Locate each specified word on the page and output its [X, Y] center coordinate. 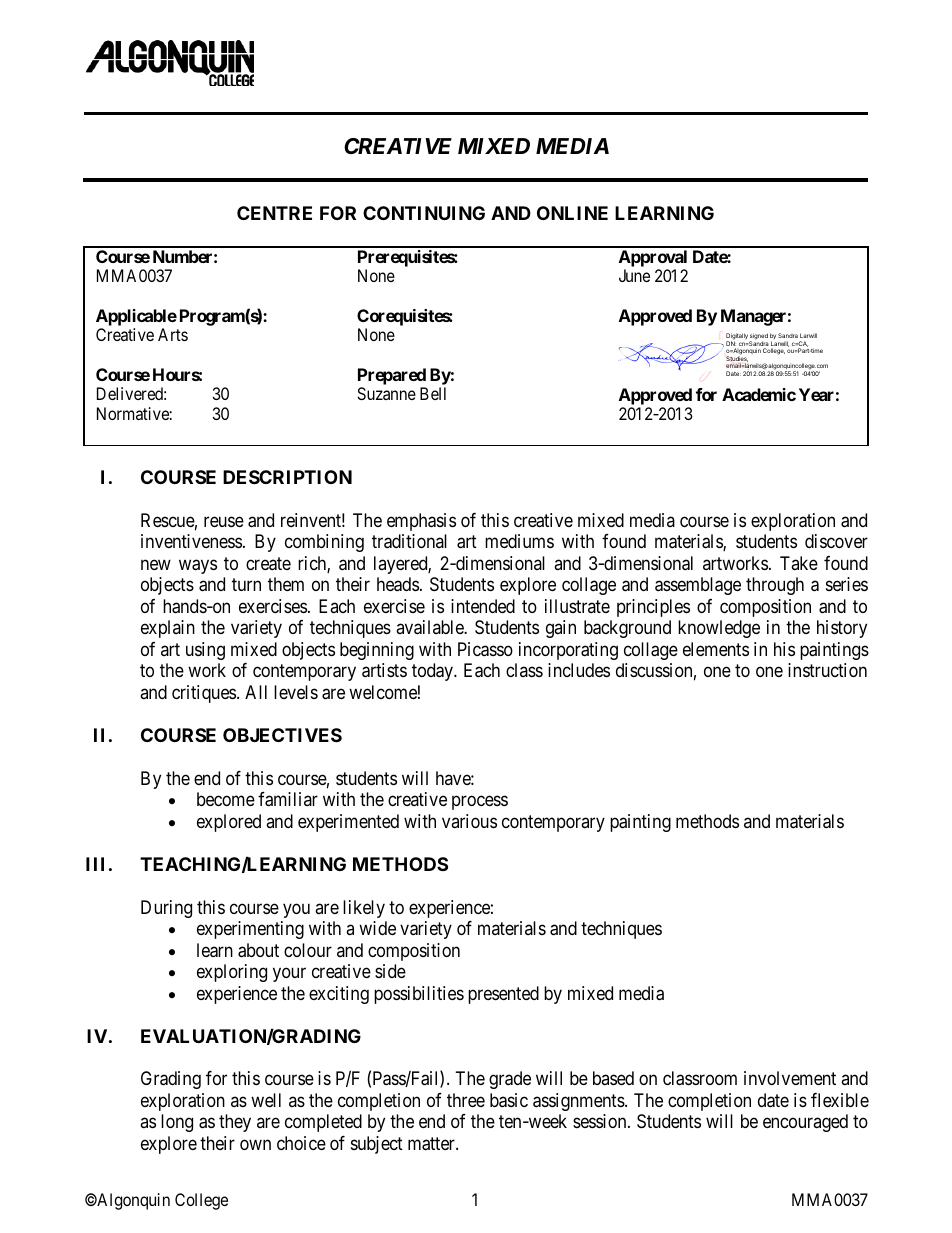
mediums [519, 541]
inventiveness [191, 541]
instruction [827, 670]
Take [799, 563]
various [469, 821]
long [177, 1123]
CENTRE [274, 213]
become [226, 799]
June [634, 275]
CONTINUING [424, 213]
